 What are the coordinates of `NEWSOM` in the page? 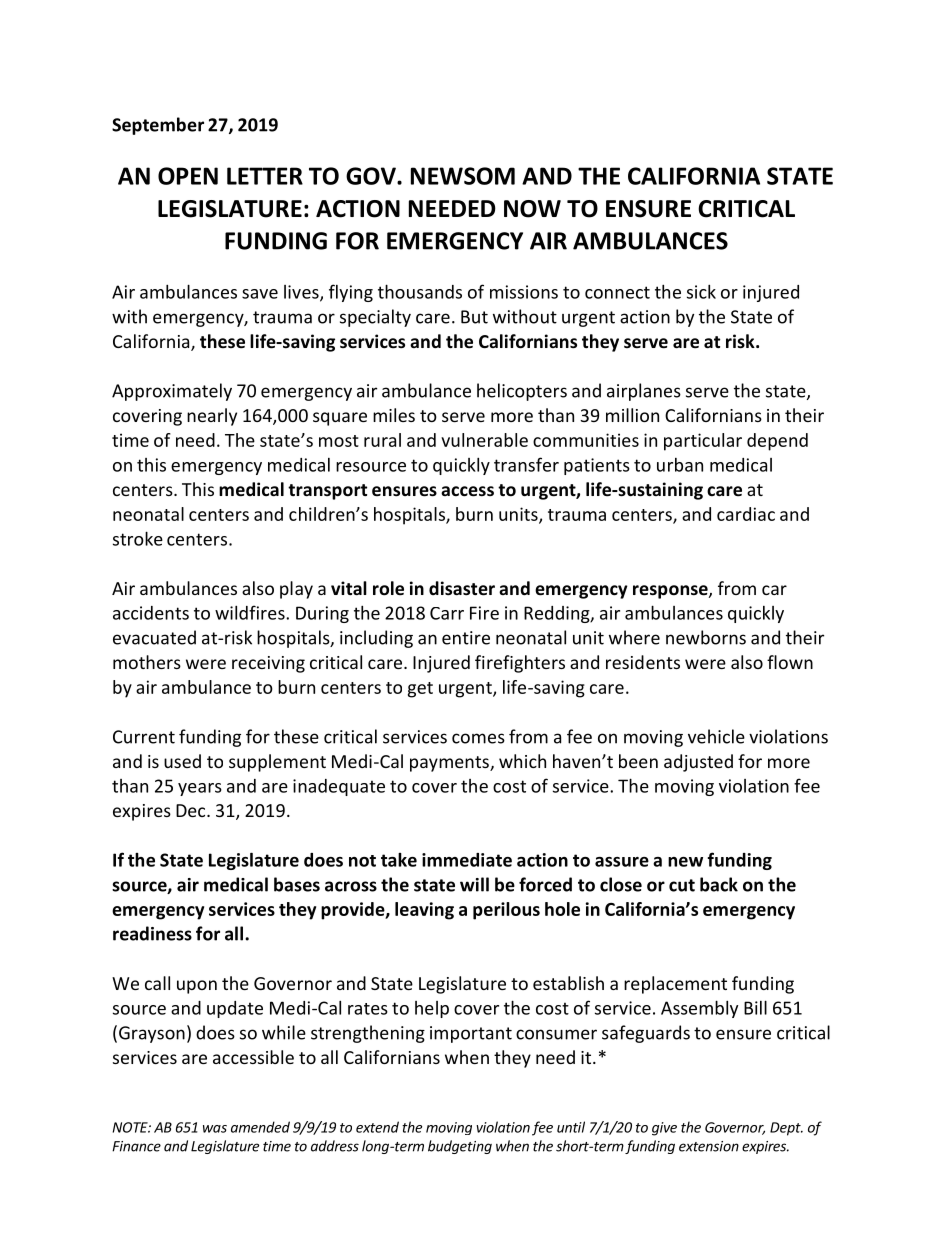 It's located at (463, 176).
